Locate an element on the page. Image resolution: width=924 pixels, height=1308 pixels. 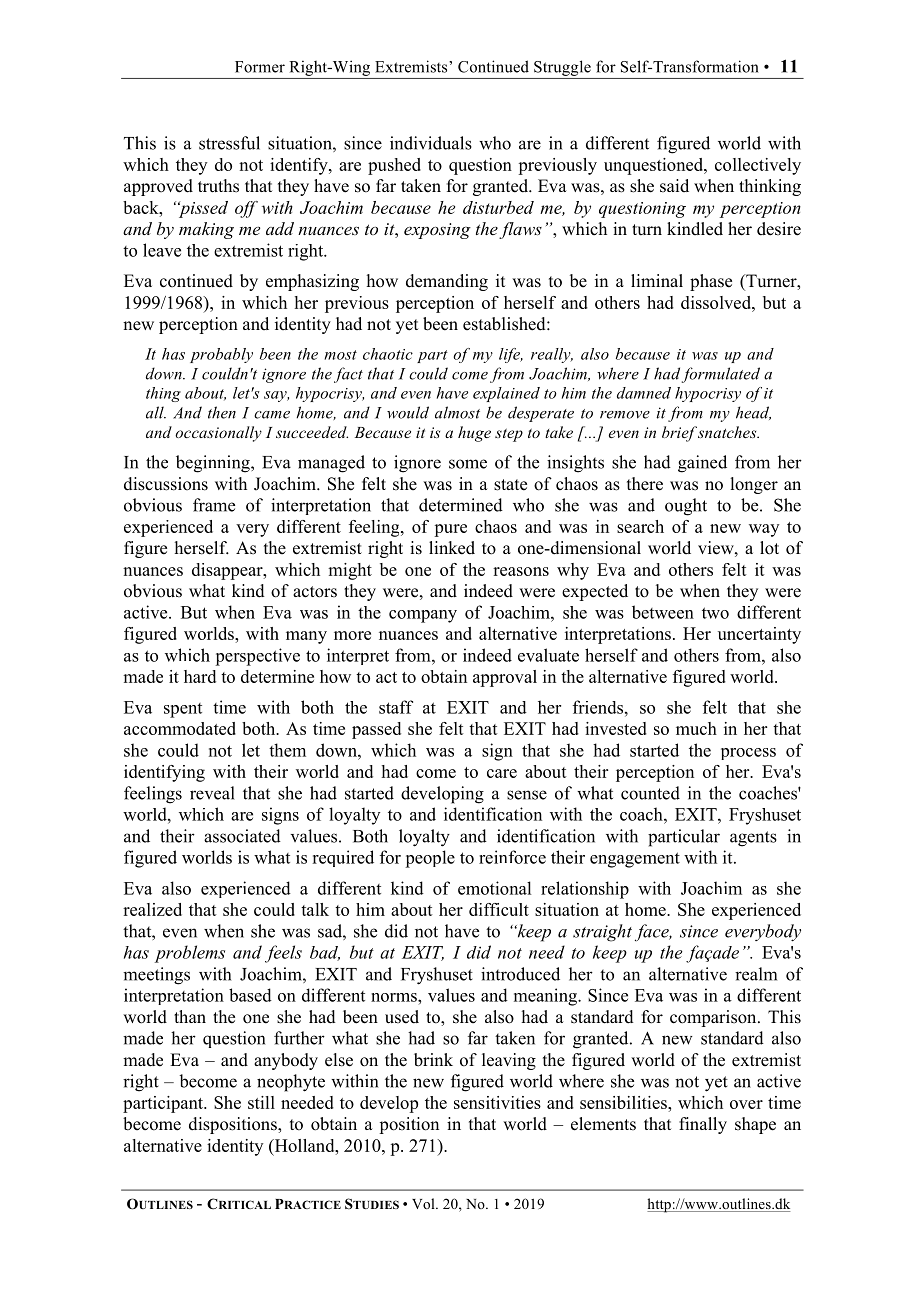
stressful is located at coordinates (229, 143).
